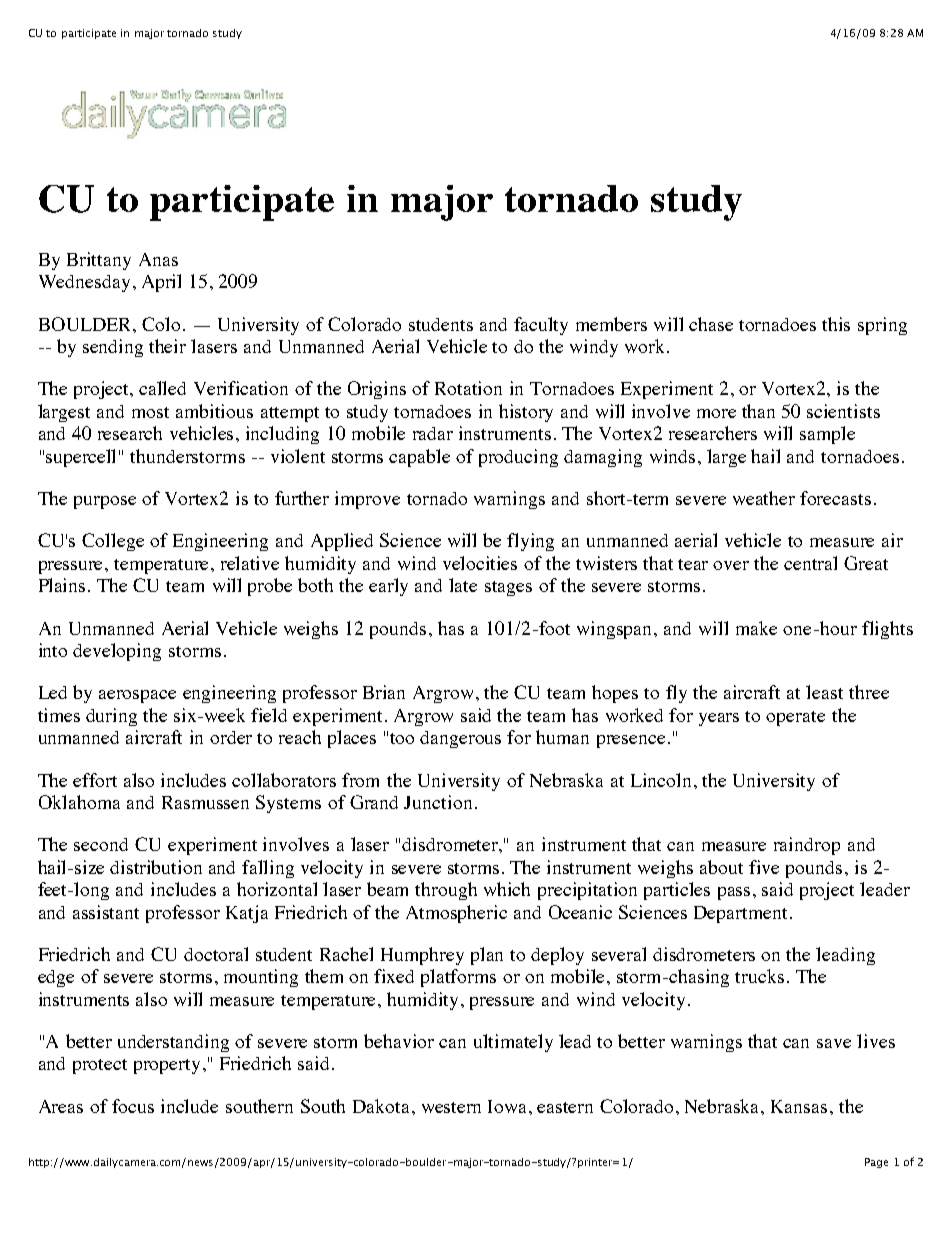  What do you see at coordinates (451, 1107) in the page?
I see `western` at bounding box center [451, 1107].
